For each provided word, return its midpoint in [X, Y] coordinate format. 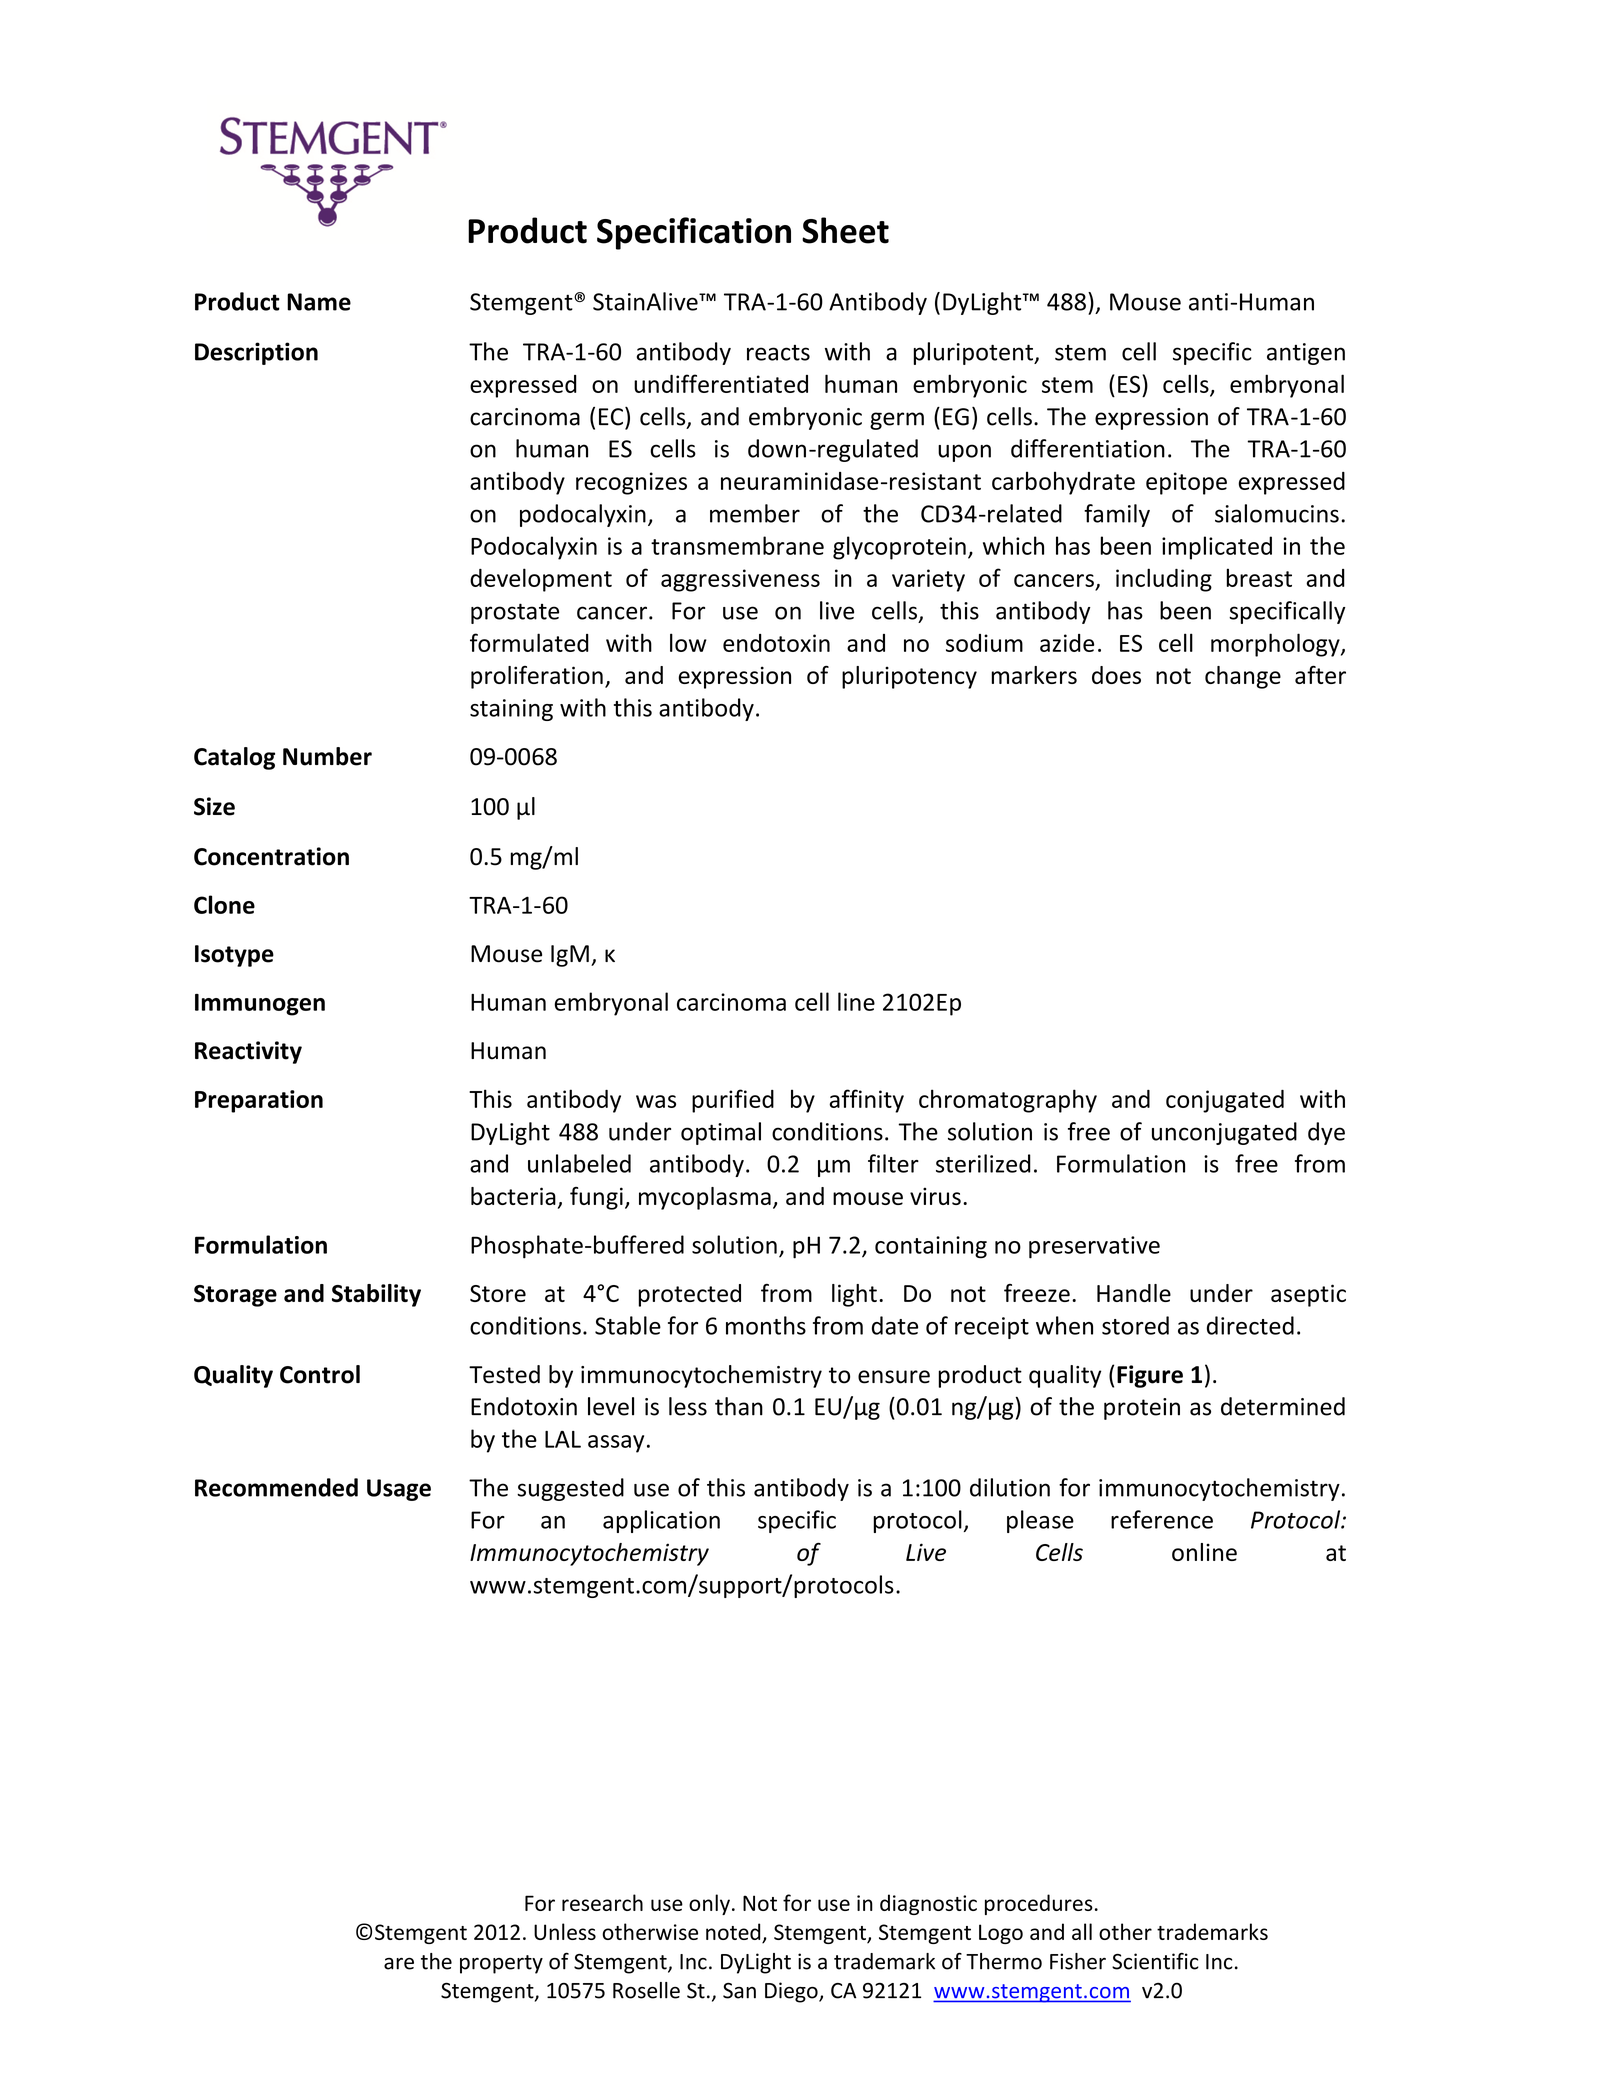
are [399, 1964]
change [1243, 677]
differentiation [1088, 448]
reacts [778, 353]
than [739, 1406]
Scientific [1155, 1961]
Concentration [271, 856]
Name [319, 302]
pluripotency [909, 677]
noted [734, 1933]
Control [320, 1374]
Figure [1150, 1376]
